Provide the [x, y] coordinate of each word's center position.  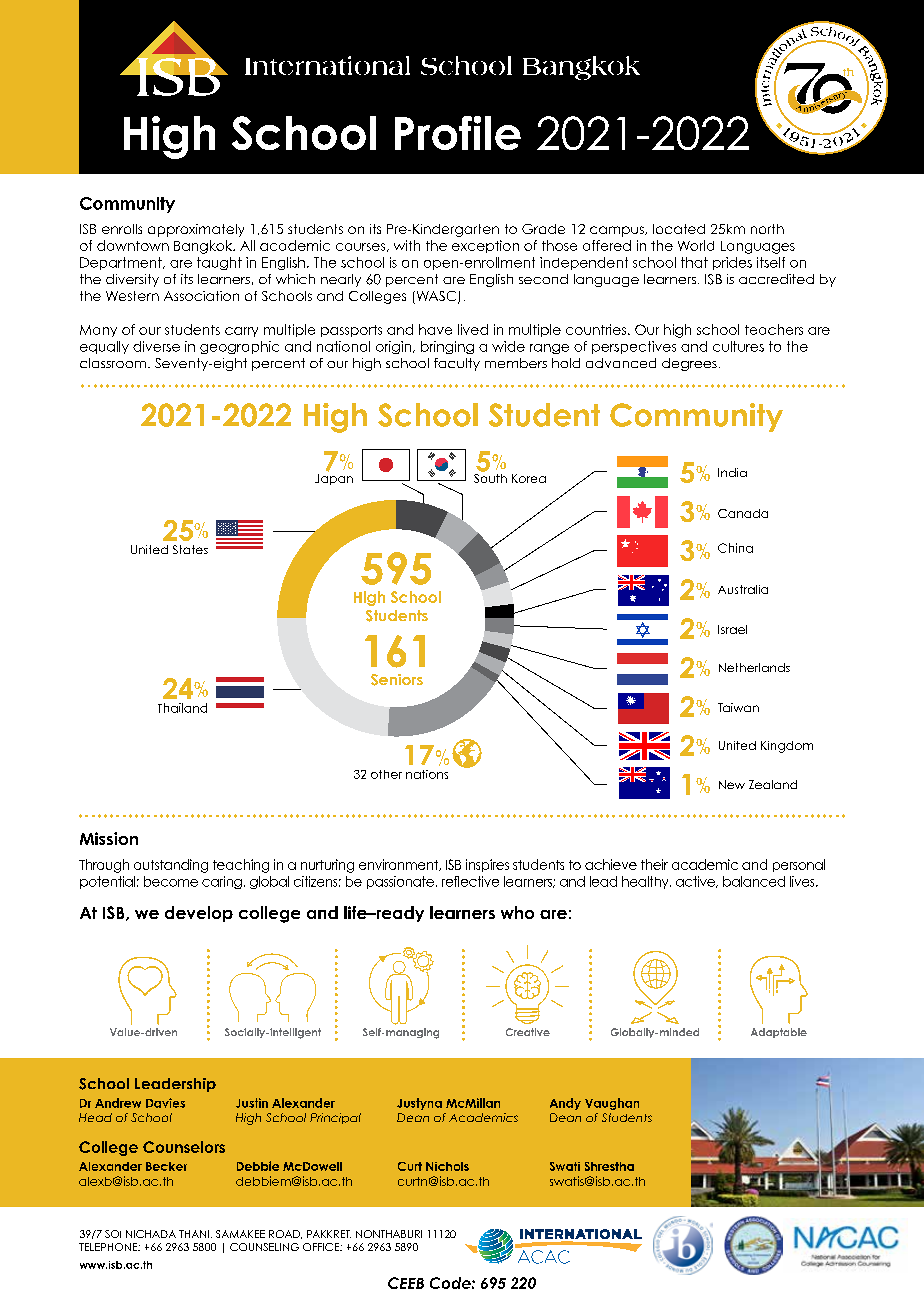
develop [199, 914]
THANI [194, 1234]
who [517, 912]
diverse [156, 346]
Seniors [397, 680]
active [696, 882]
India [732, 472]
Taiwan [738, 707]
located [679, 229]
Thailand [182, 708]
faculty [457, 364]
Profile [458, 133]
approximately [196, 230]
